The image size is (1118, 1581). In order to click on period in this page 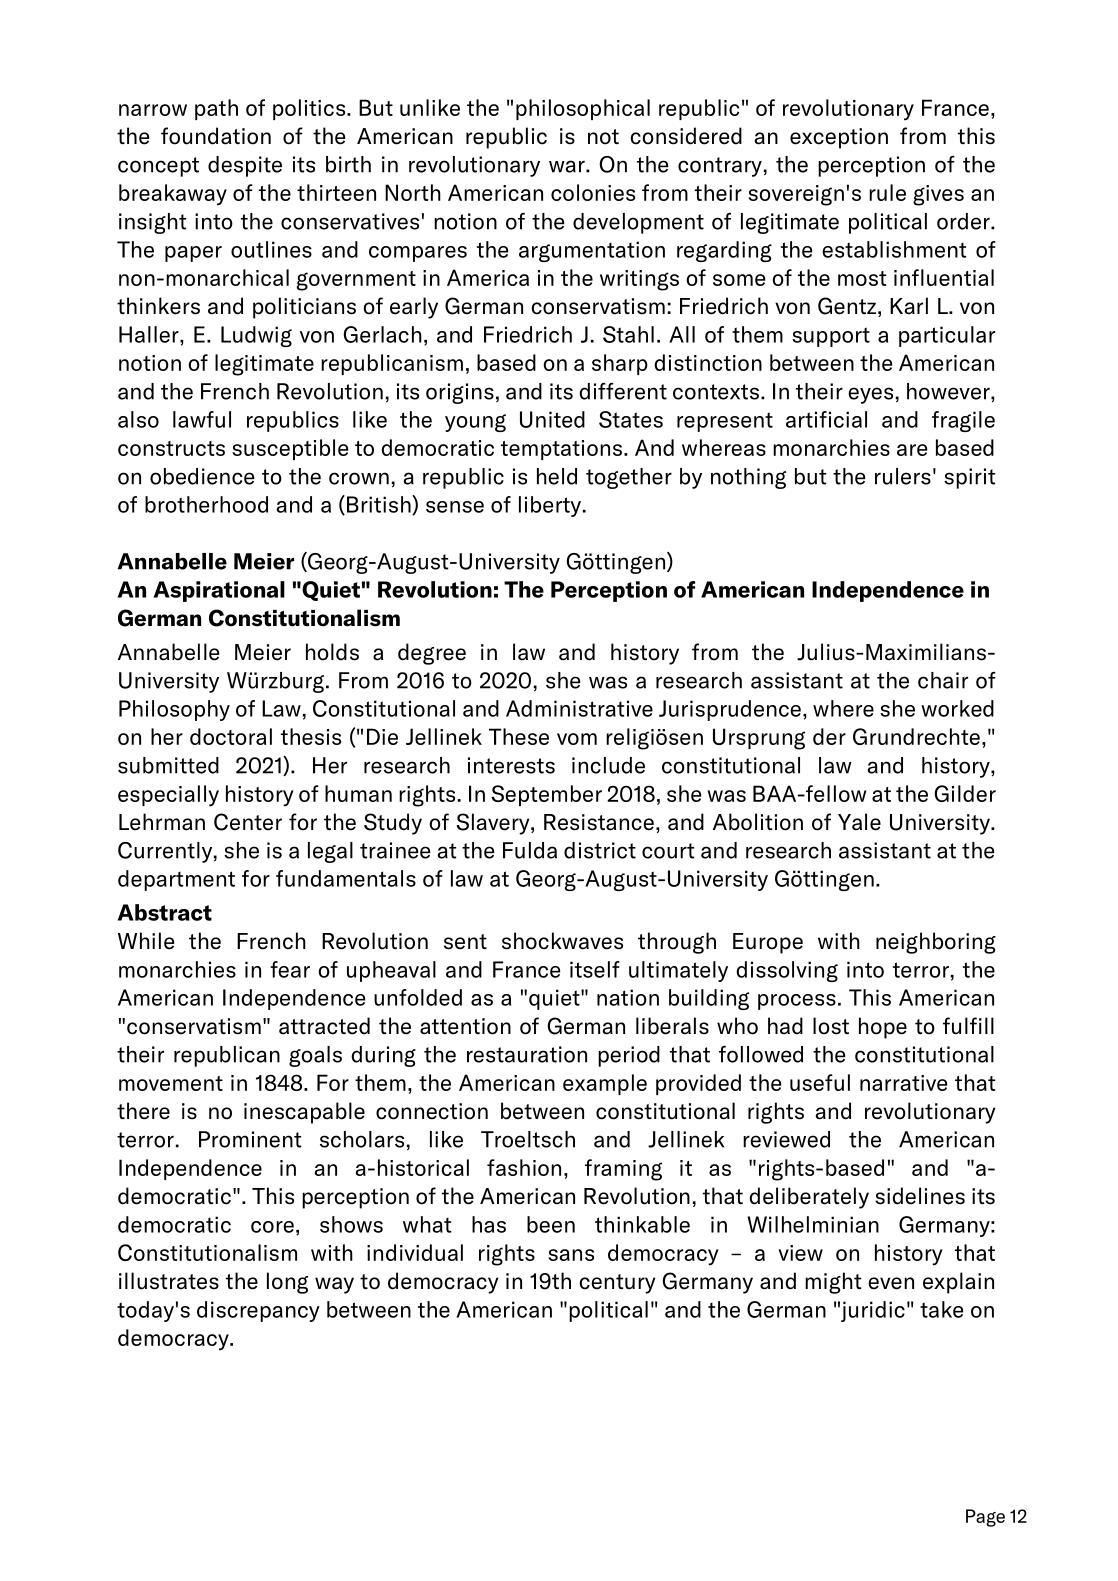, I will do `click(629, 1056)`.
